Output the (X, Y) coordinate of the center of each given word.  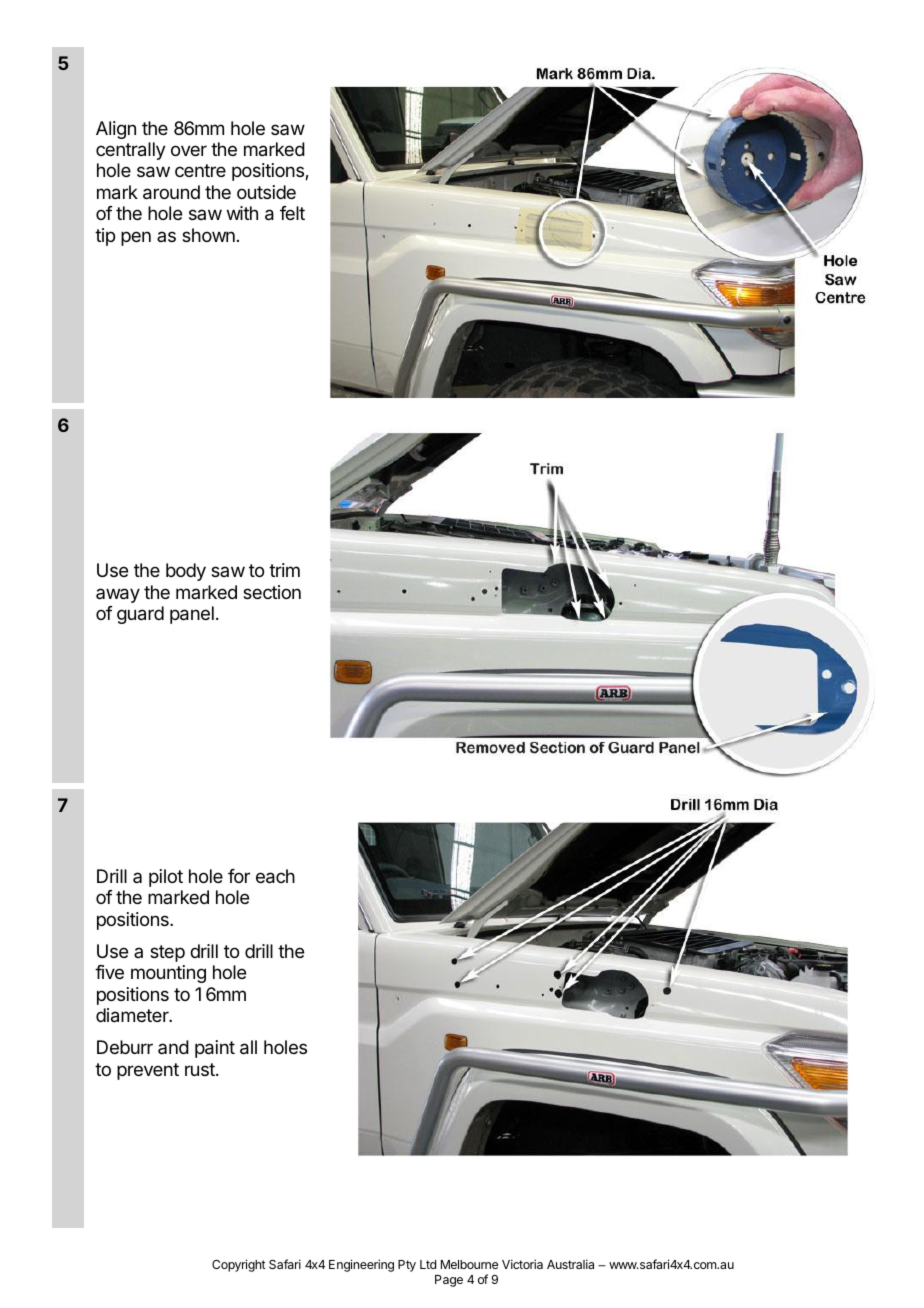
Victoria (522, 1264)
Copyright (239, 1265)
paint (215, 1049)
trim (284, 570)
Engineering (361, 1265)
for (239, 876)
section (272, 592)
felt (292, 213)
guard (140, 615)
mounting (168, 974)
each (275, 876)
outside (266, 192)
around (171, 192)
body (186, 572)
